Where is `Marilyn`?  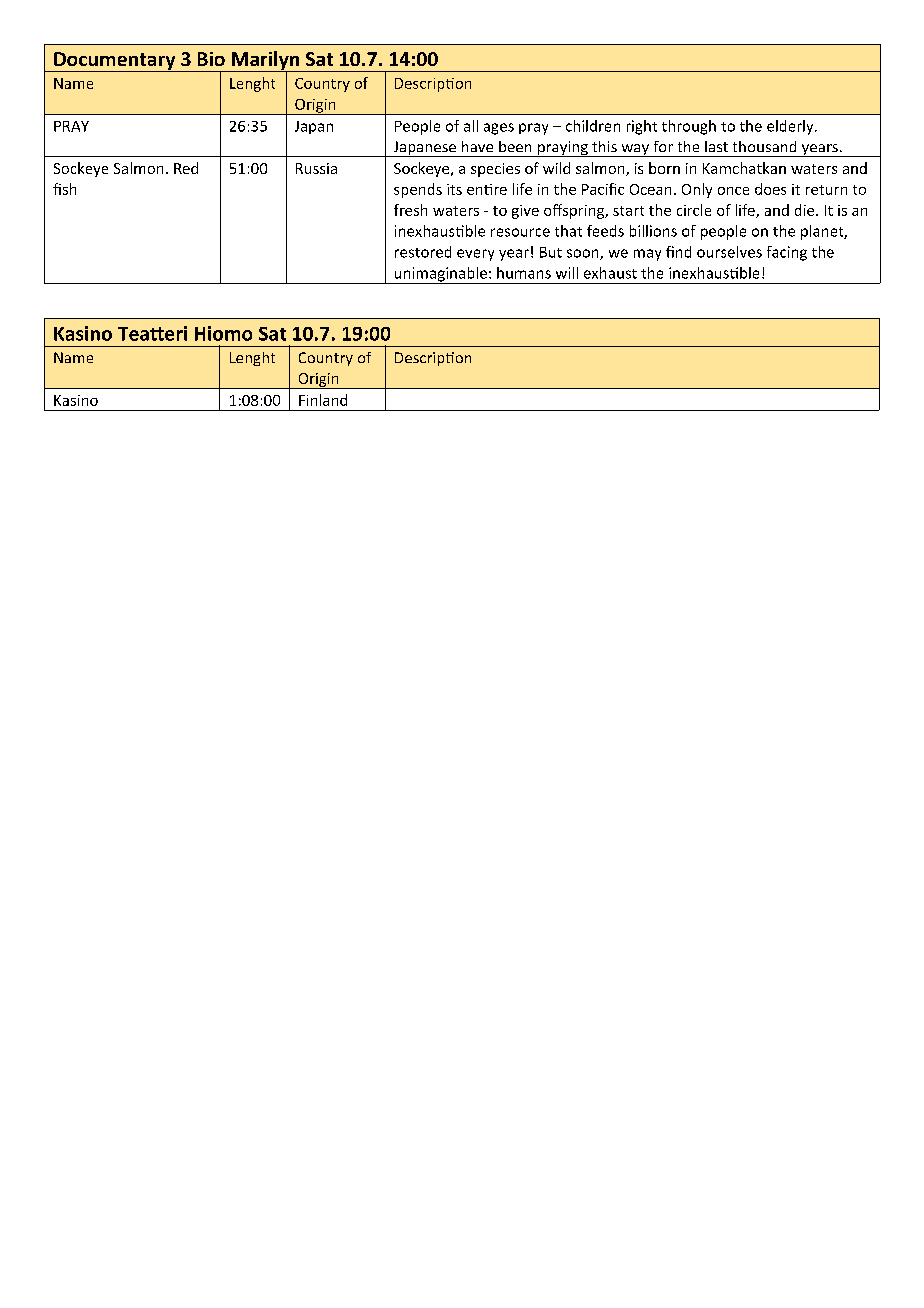
Marilyn is located at coordinates (265, 61).
